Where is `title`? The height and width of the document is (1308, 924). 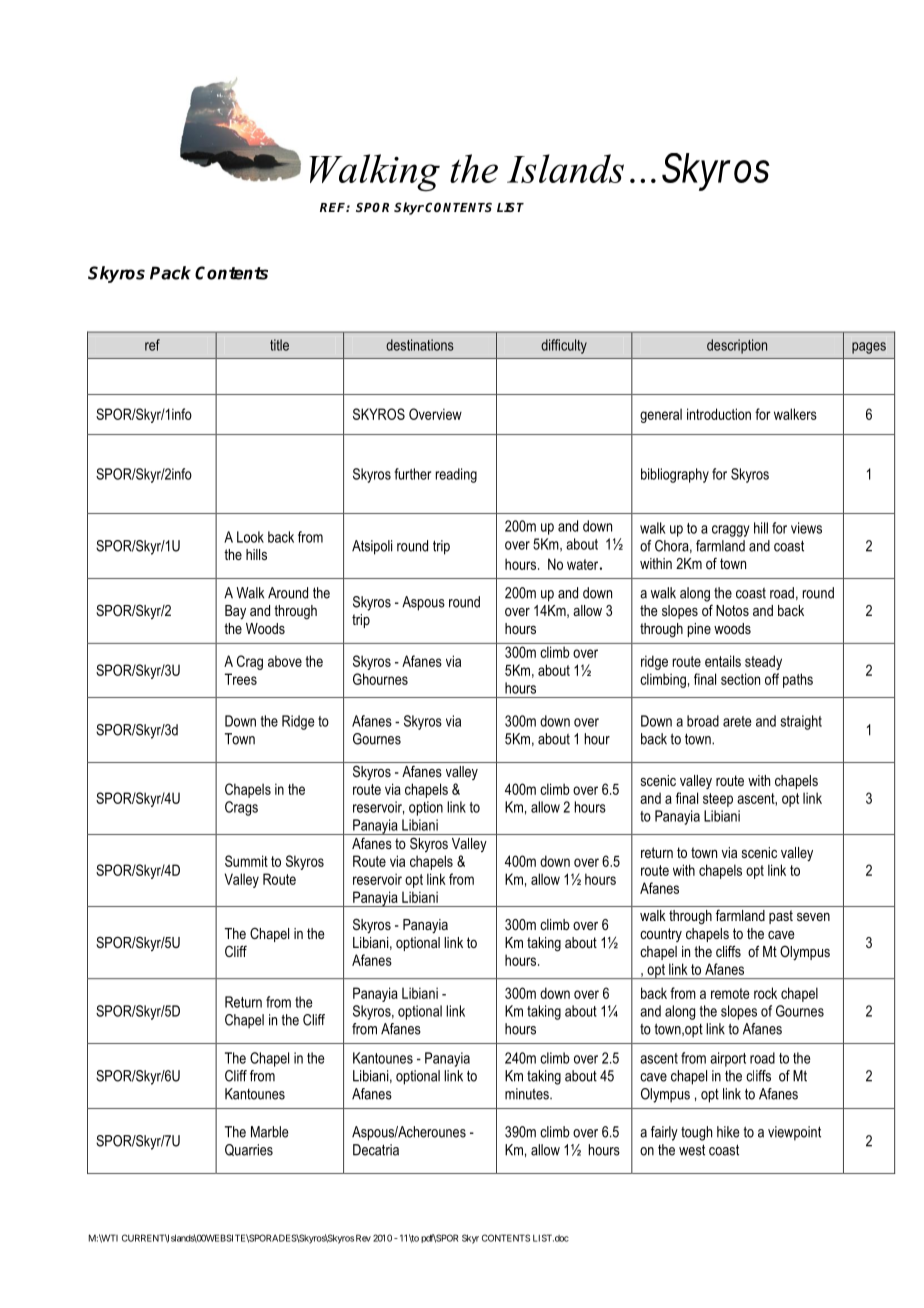
title is located at coordinates (279, 345).
